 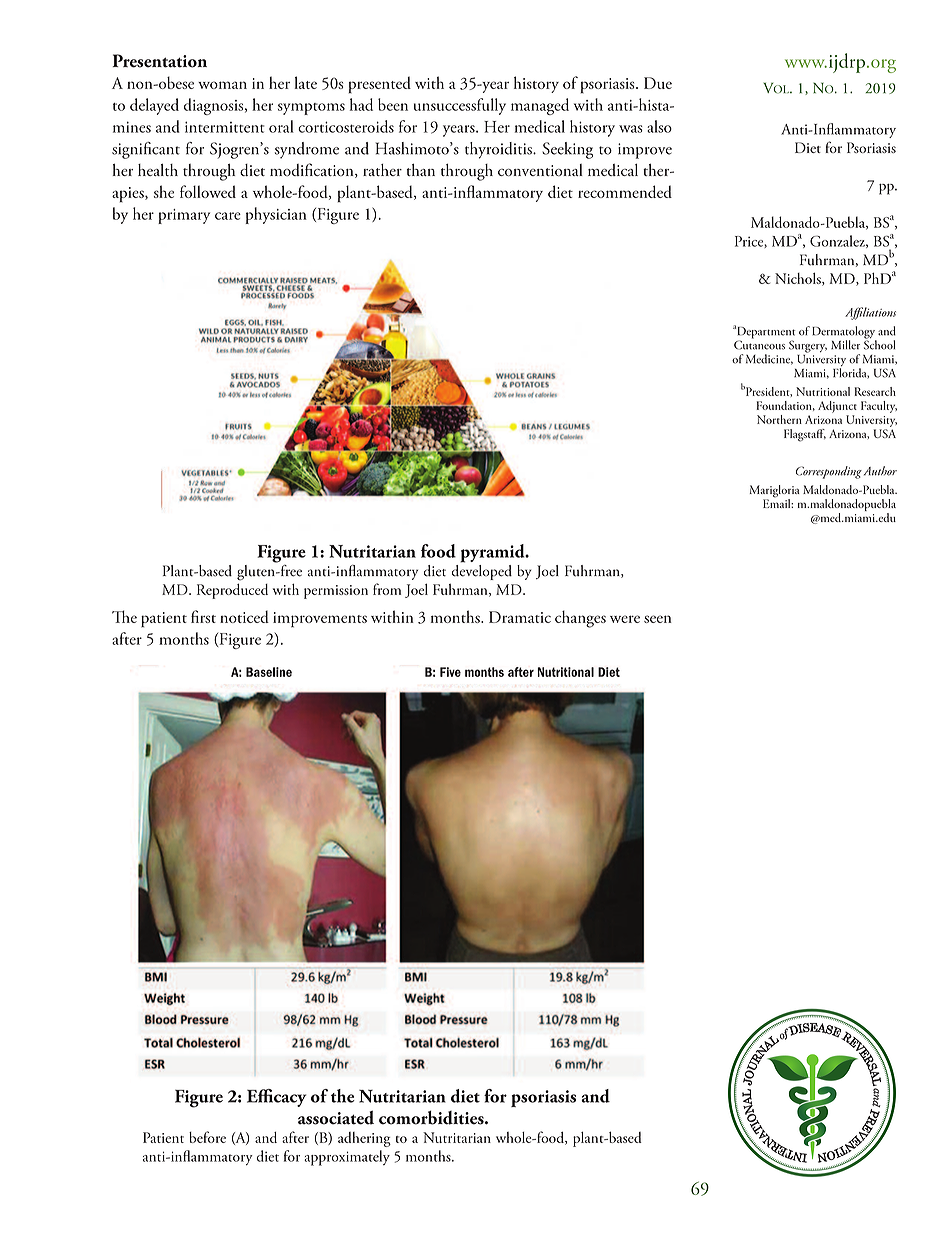 I want to click on woman, so click(x=222, y=85).
